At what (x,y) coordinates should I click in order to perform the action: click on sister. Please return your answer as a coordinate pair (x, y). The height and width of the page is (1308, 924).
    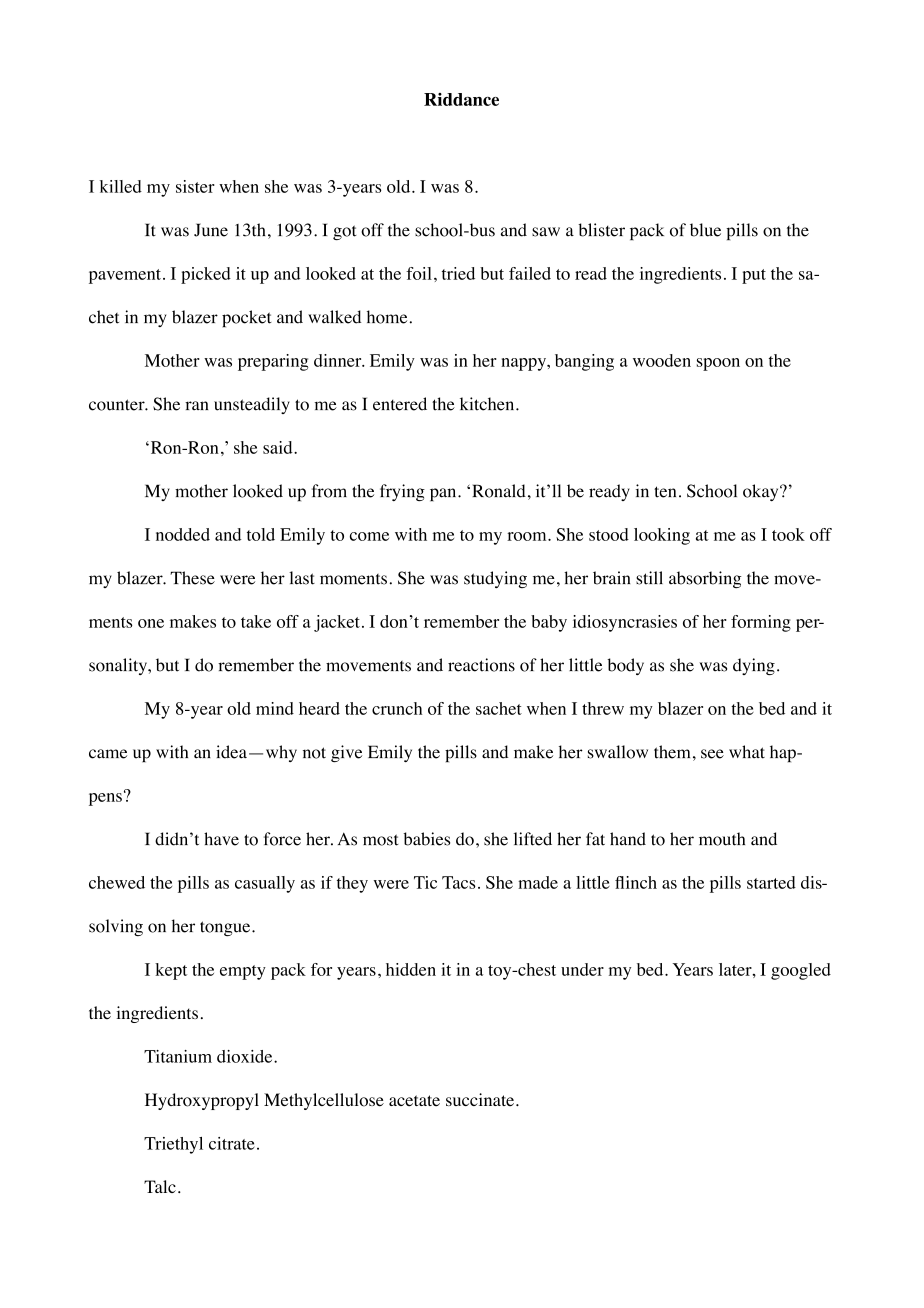
    Looking at the image, I should click on (195, 186).
